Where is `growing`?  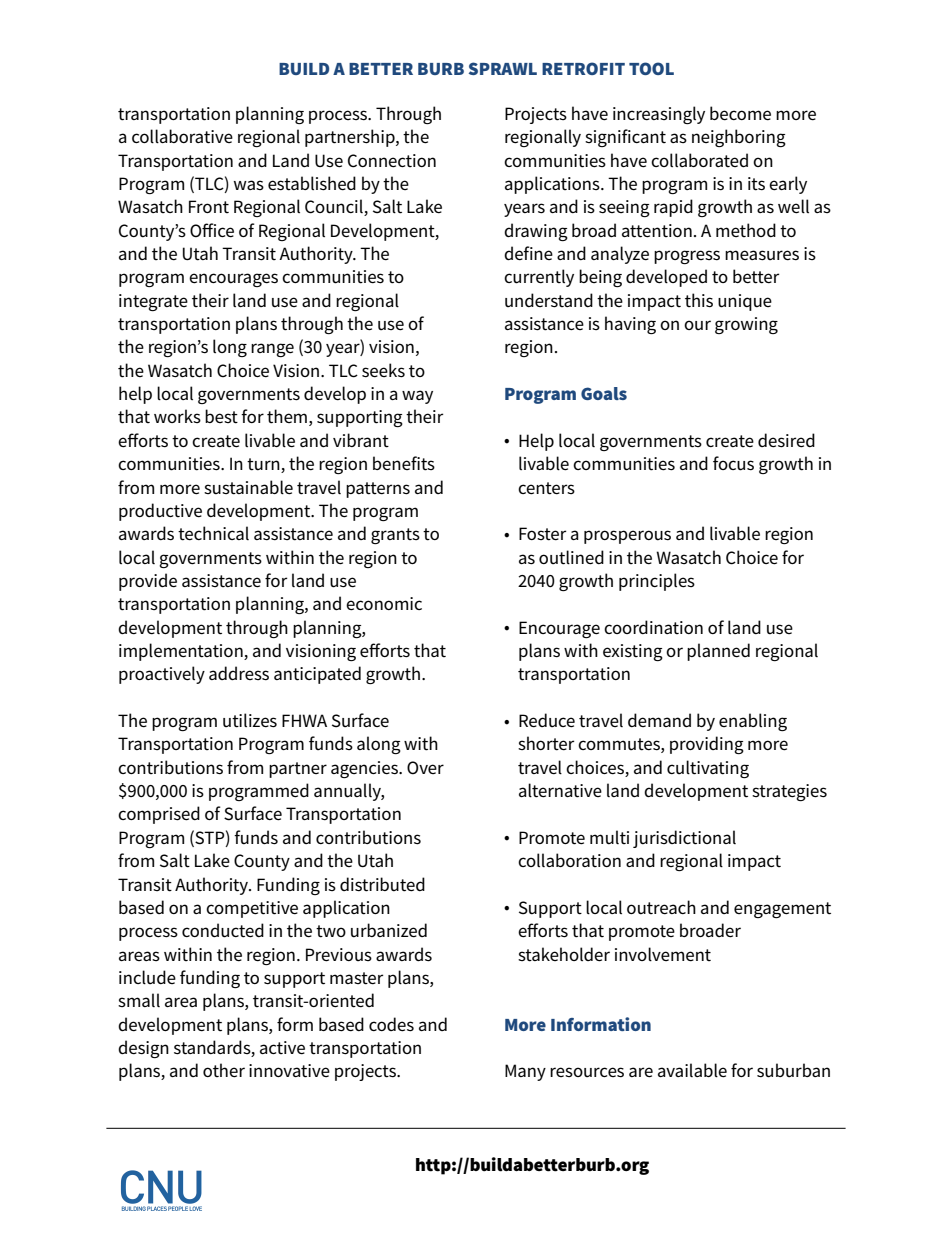 growing is located at coordinates (746, 325).
